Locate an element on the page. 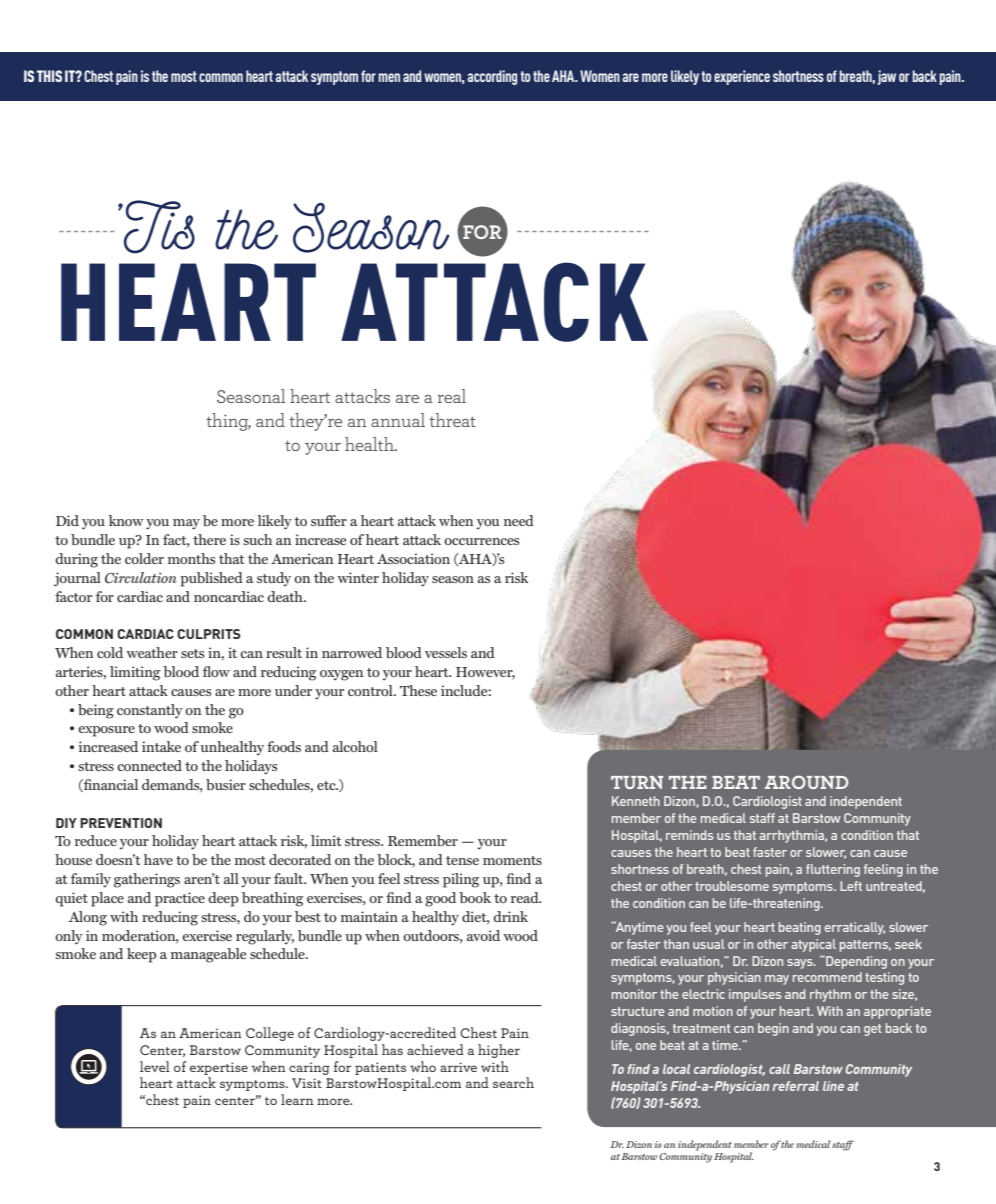 The image size is (996, 1204). level is located at coordinates (155, 1066).
